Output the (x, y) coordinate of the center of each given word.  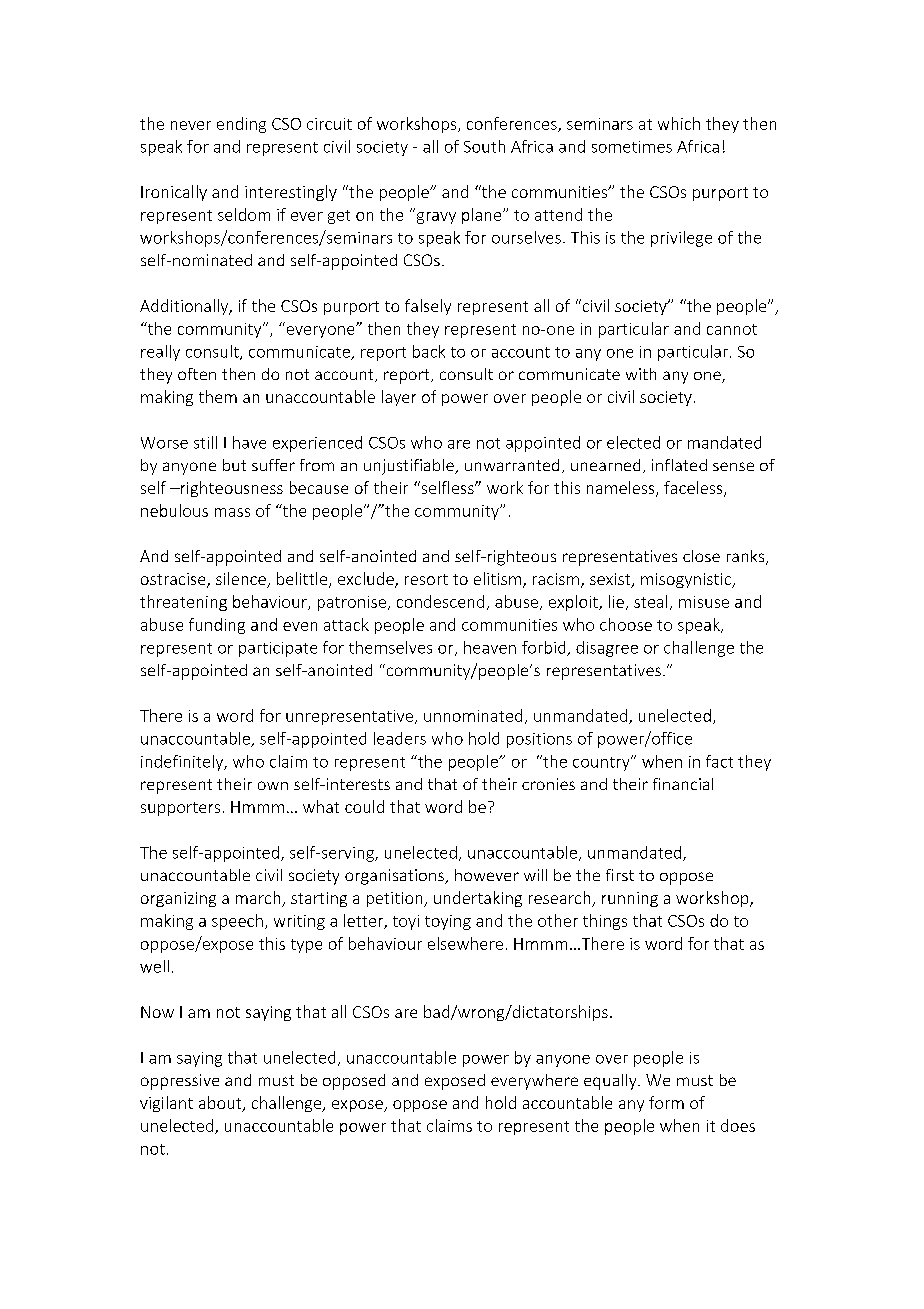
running (630, 899)
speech (237, 922)
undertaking (478, 899)
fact (719, 761)
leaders (400, 738)
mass (232, 512)
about (221, 1104)
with (641, 374)
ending (241, 125)
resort (426, 579)
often (197, 374)
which (679, 123)
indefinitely (183, 763)
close (701, 556)
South (484, 146)
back (429, 351)
